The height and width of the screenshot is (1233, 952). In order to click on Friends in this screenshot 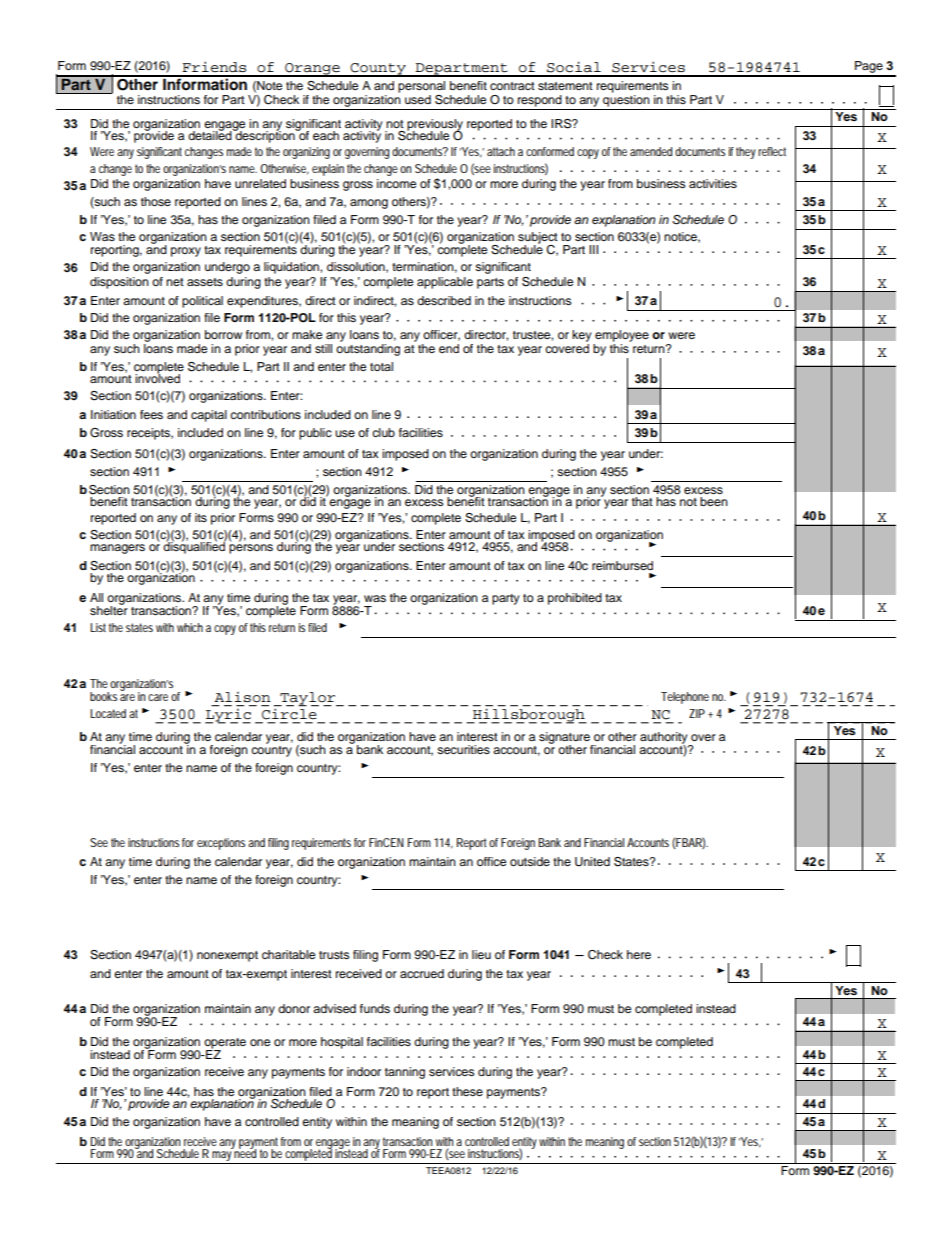, I will do `click(214, 67)`.
